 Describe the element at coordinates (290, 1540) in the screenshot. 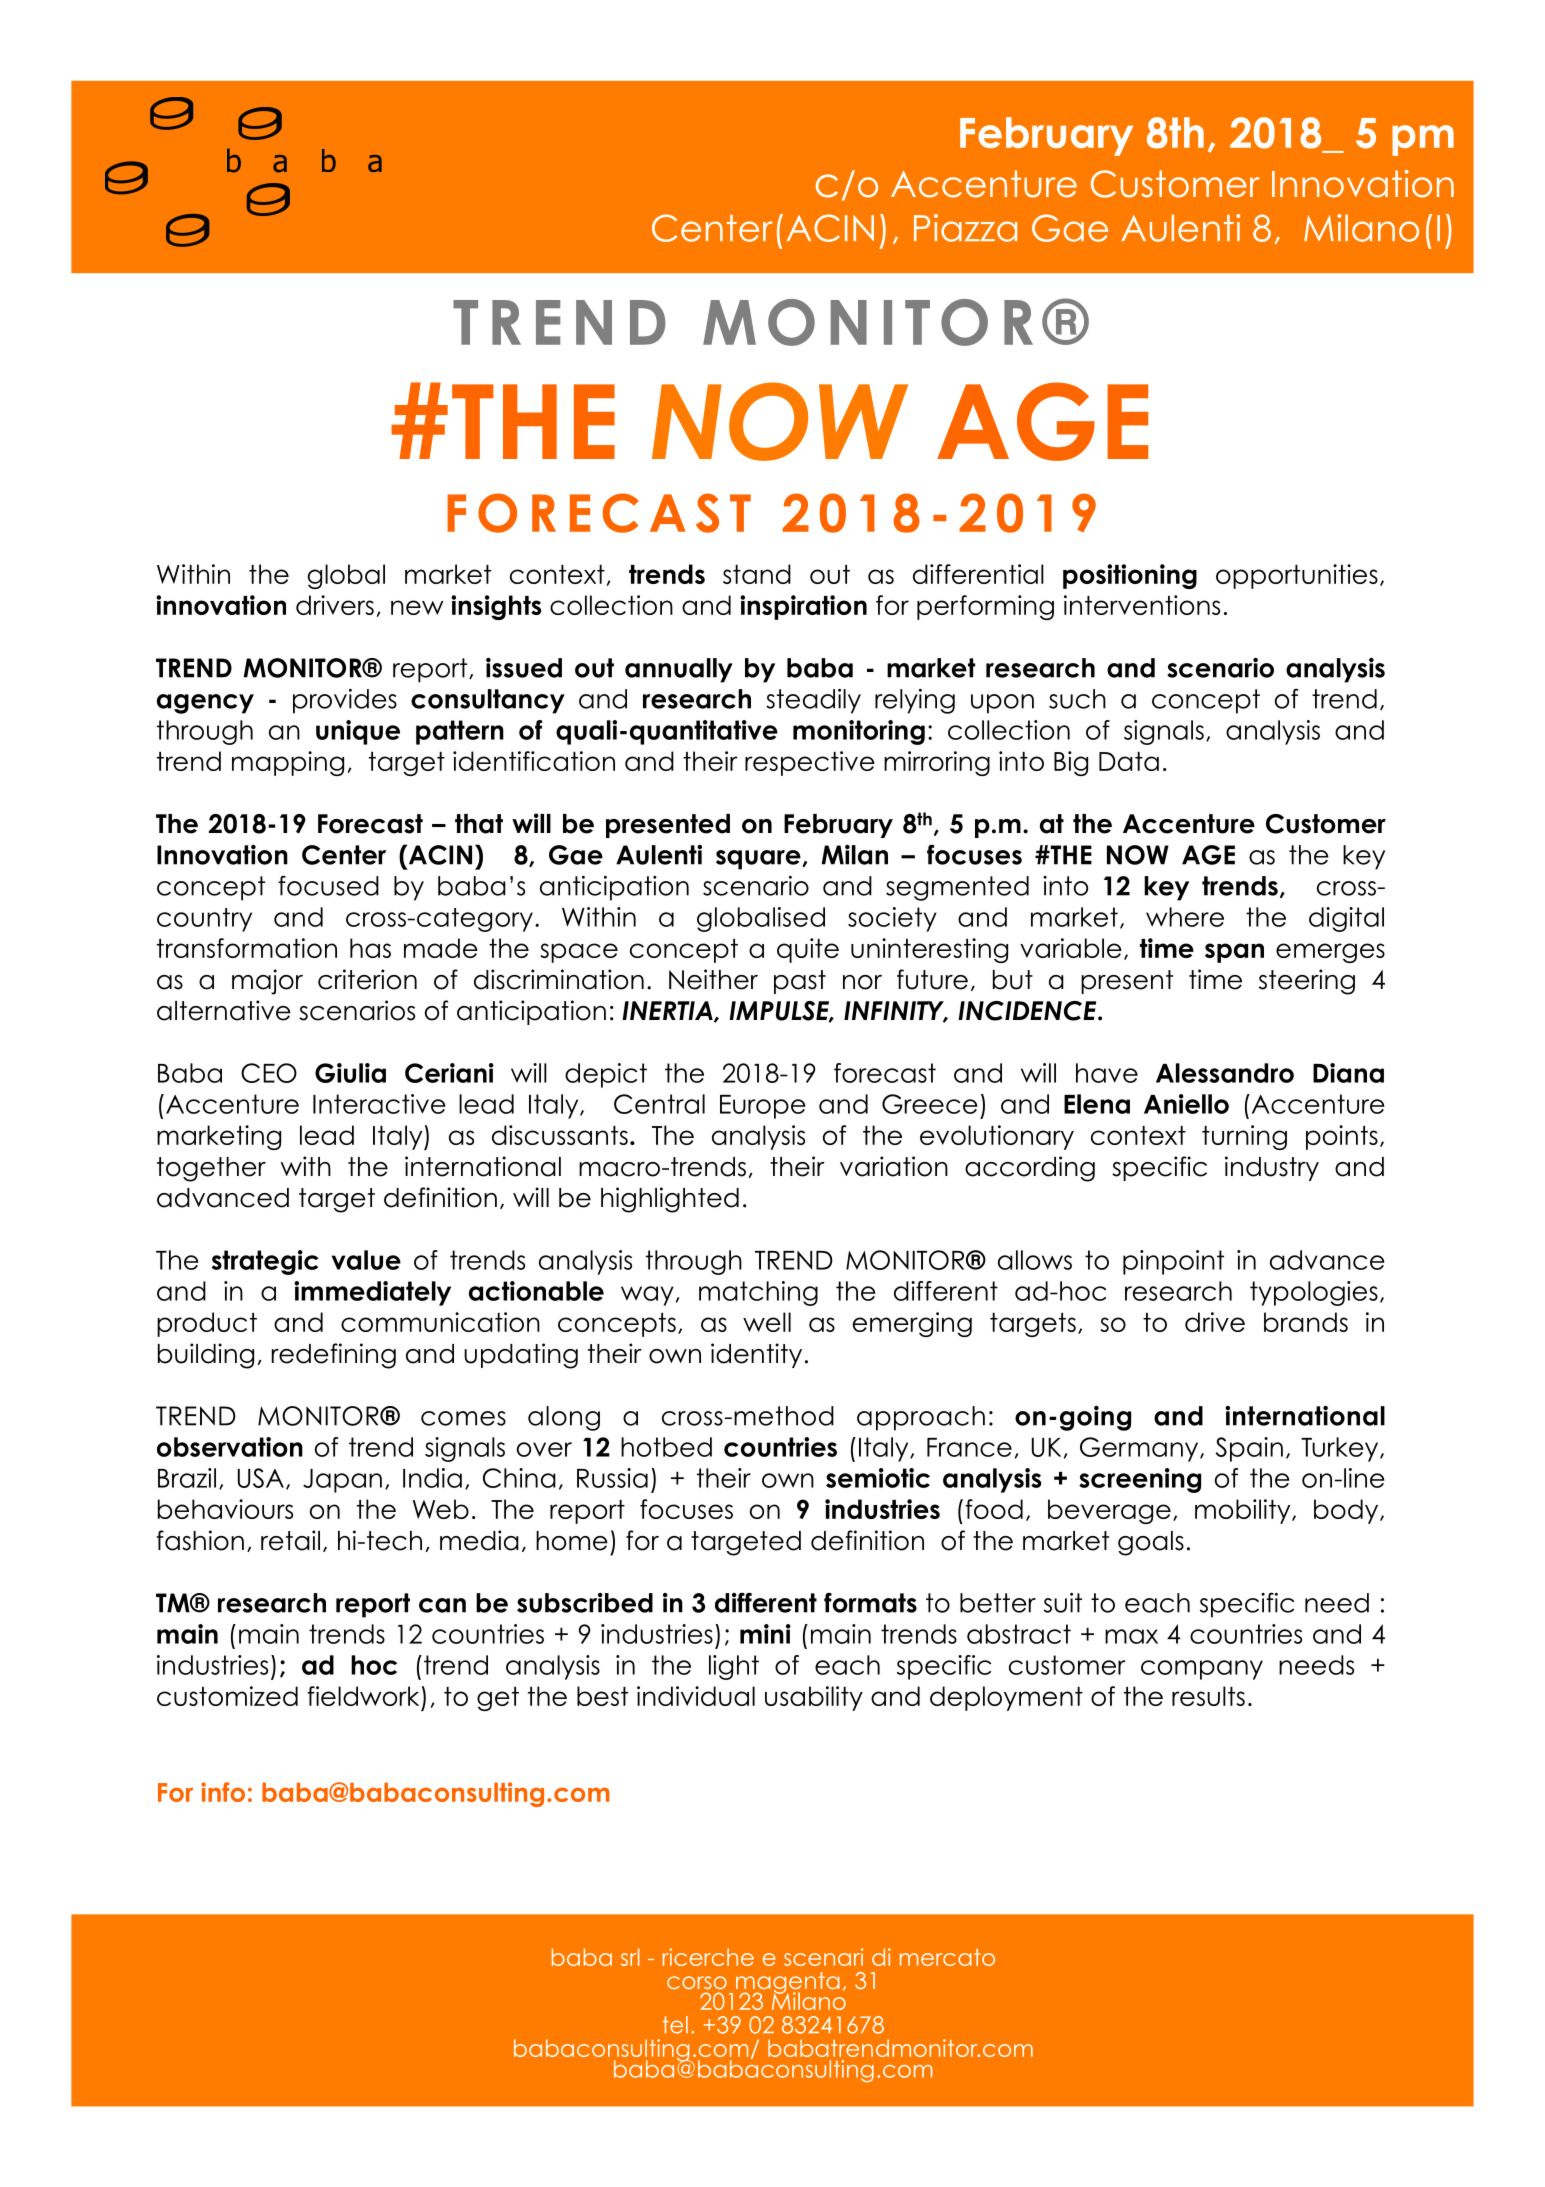

I see `retail` at that location.
